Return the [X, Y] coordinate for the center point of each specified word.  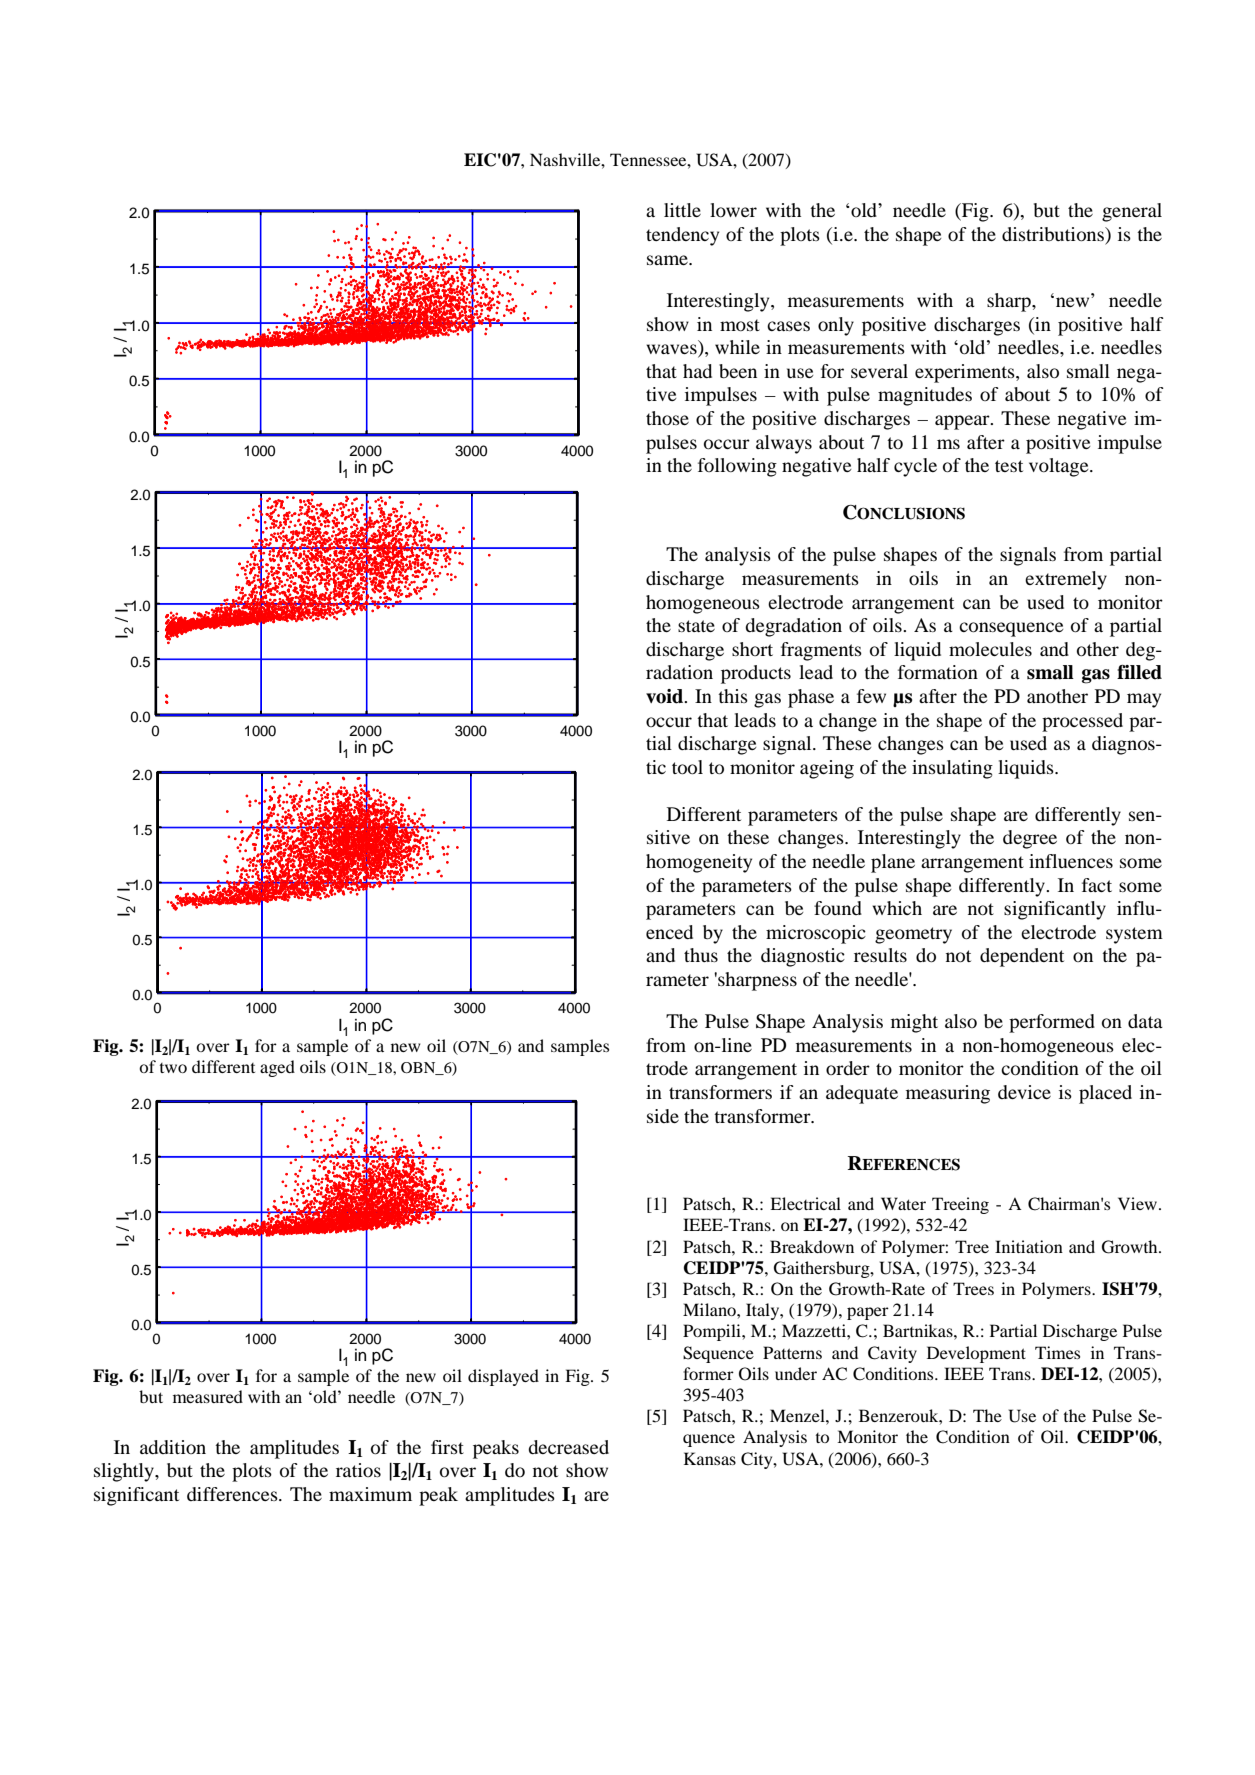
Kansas [710, 1458]
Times [1057, 1352]
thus [701, 955]
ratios [358, 1470]
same [668, 260]
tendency [682, 236]
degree [1030, 839]
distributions [1054, 234]
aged [277, 1068]
